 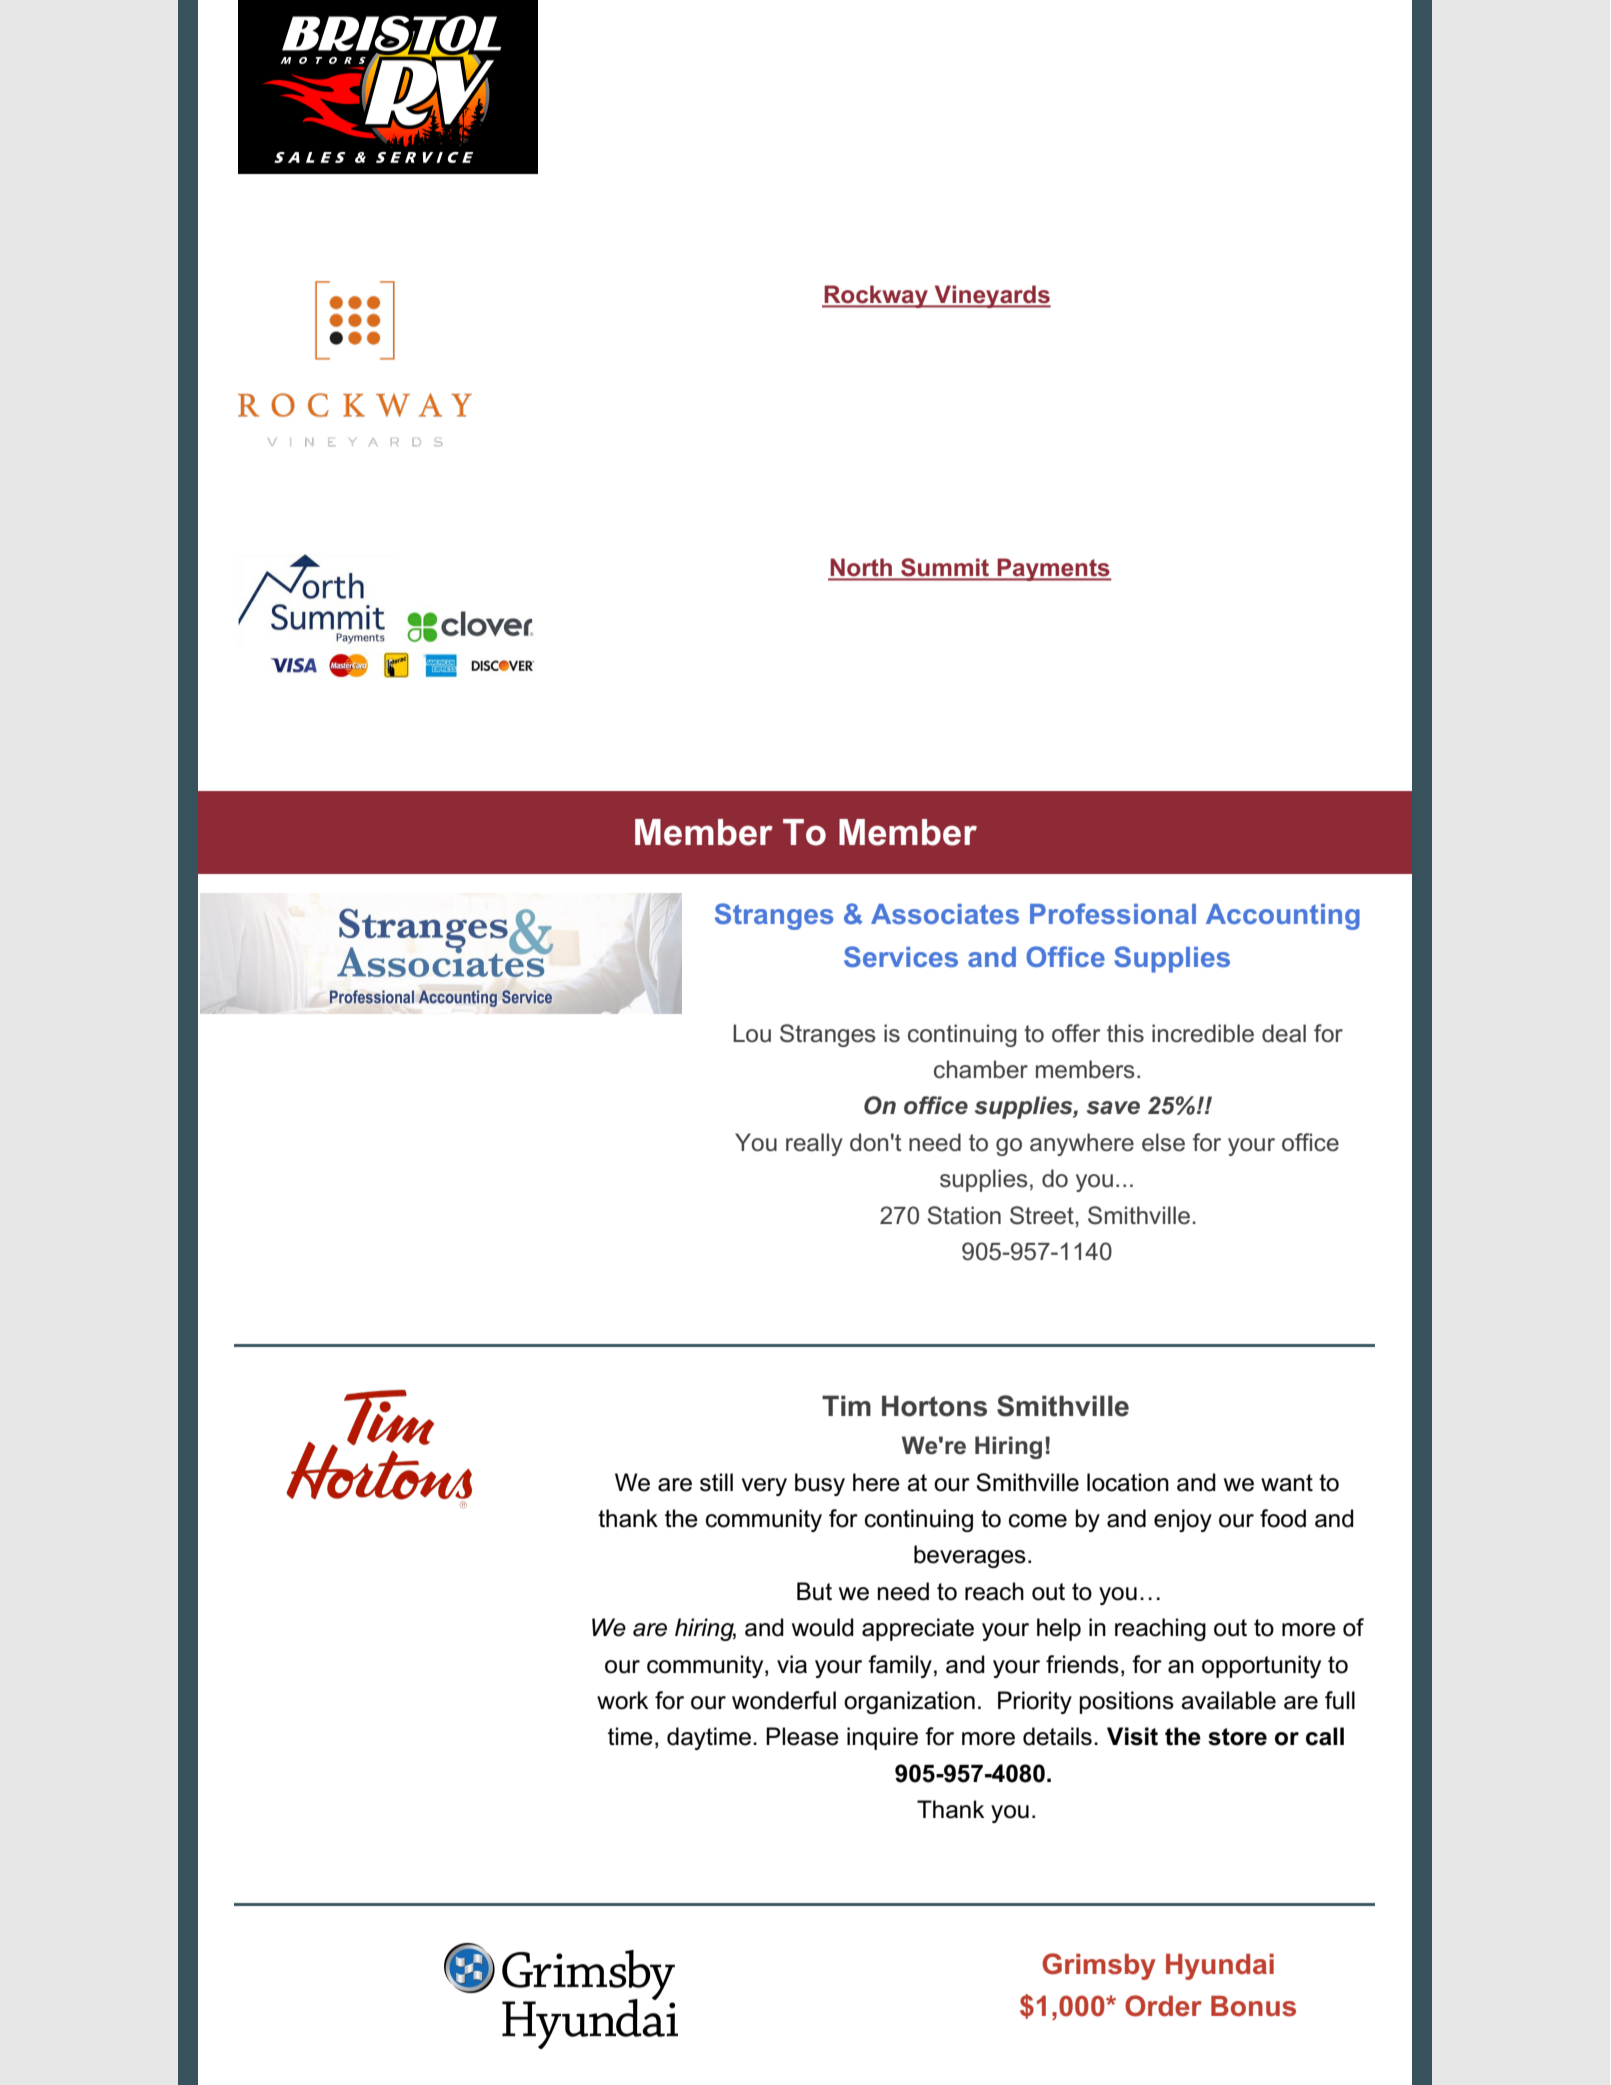 What do you see at coordinates (964, 1215) in the screenshot?
I see `Station` at bounding box center [964, 1215].
